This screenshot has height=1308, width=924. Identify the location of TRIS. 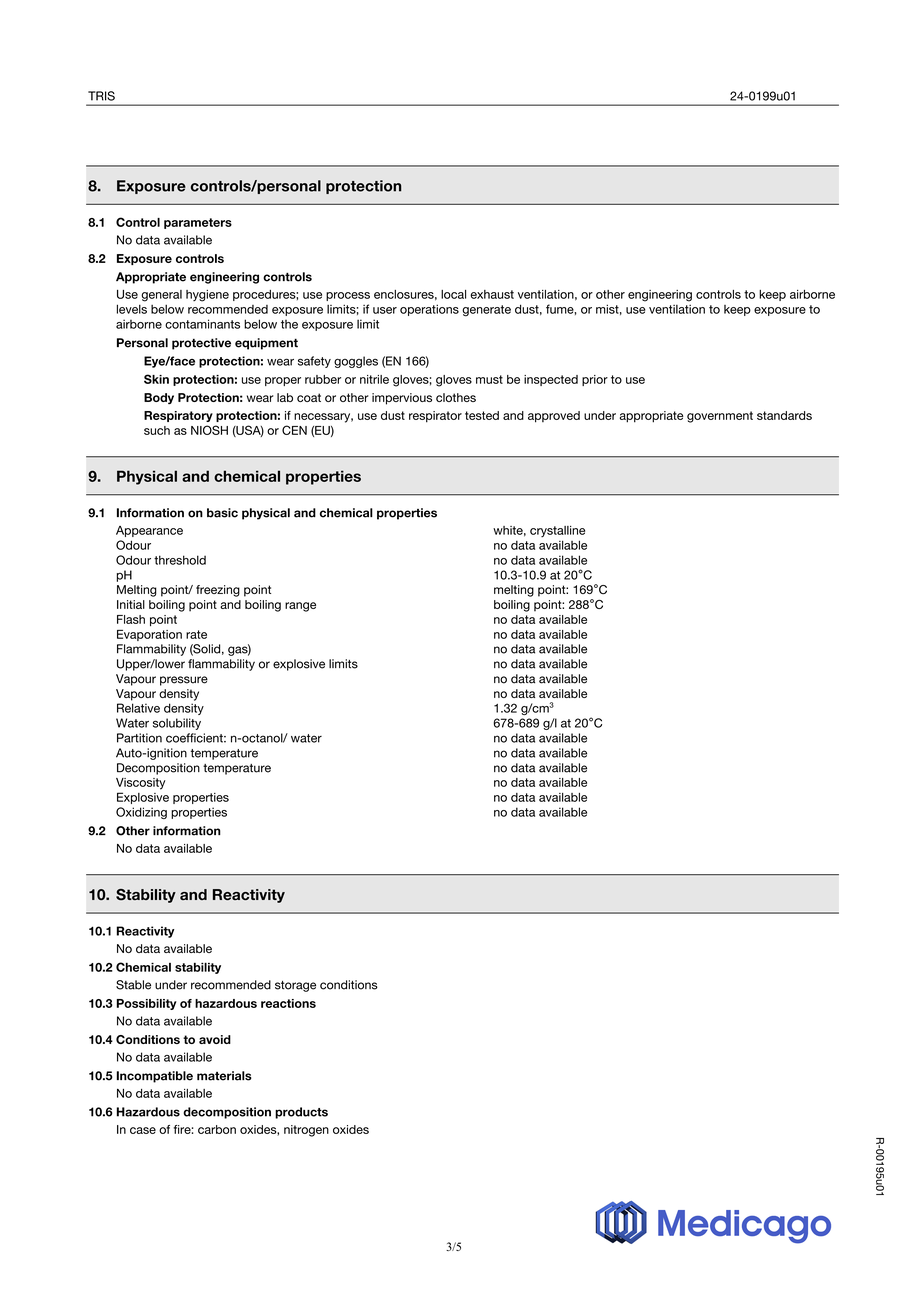
(101, 96).
